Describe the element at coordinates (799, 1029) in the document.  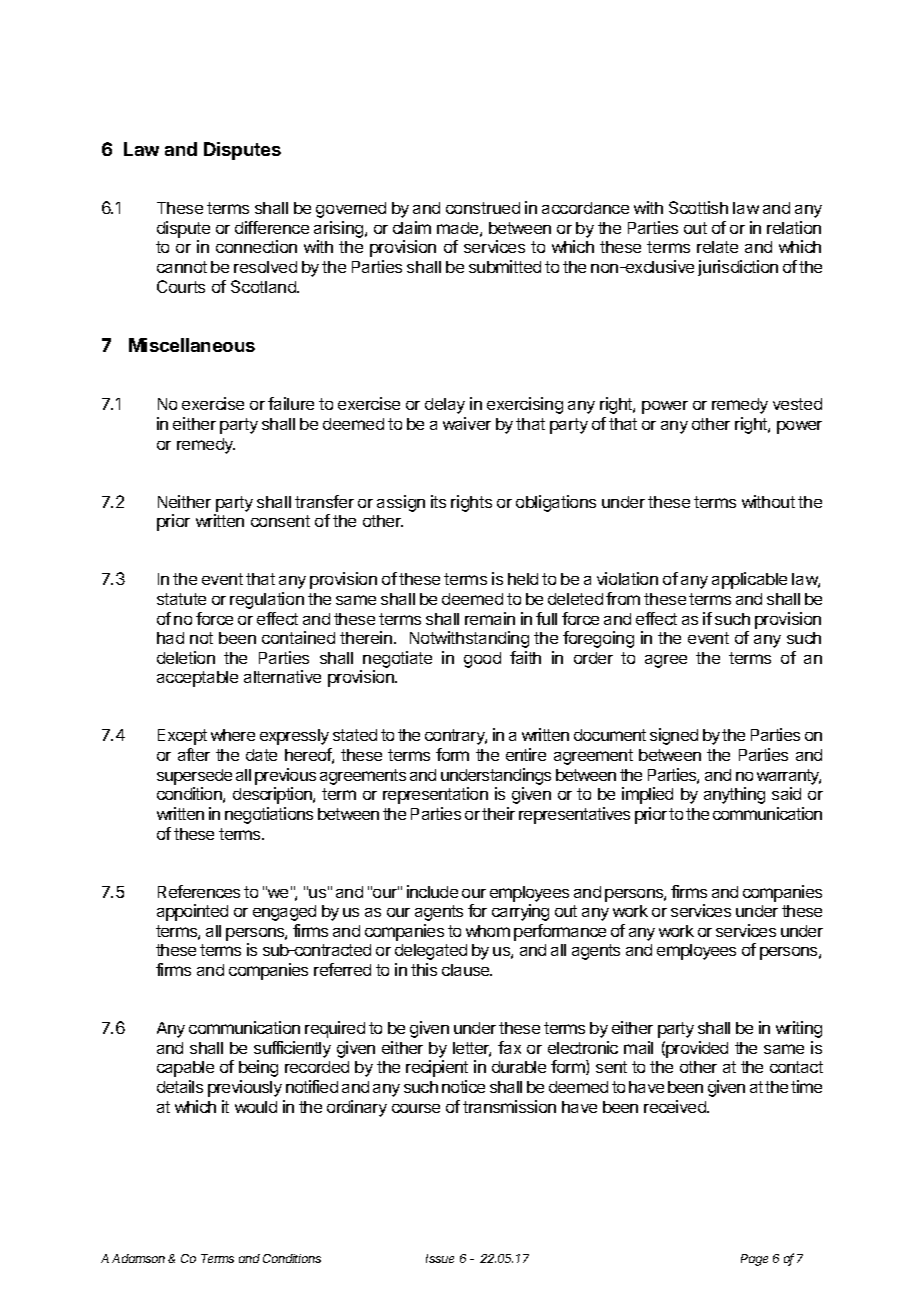
I see `writing` at that location.
